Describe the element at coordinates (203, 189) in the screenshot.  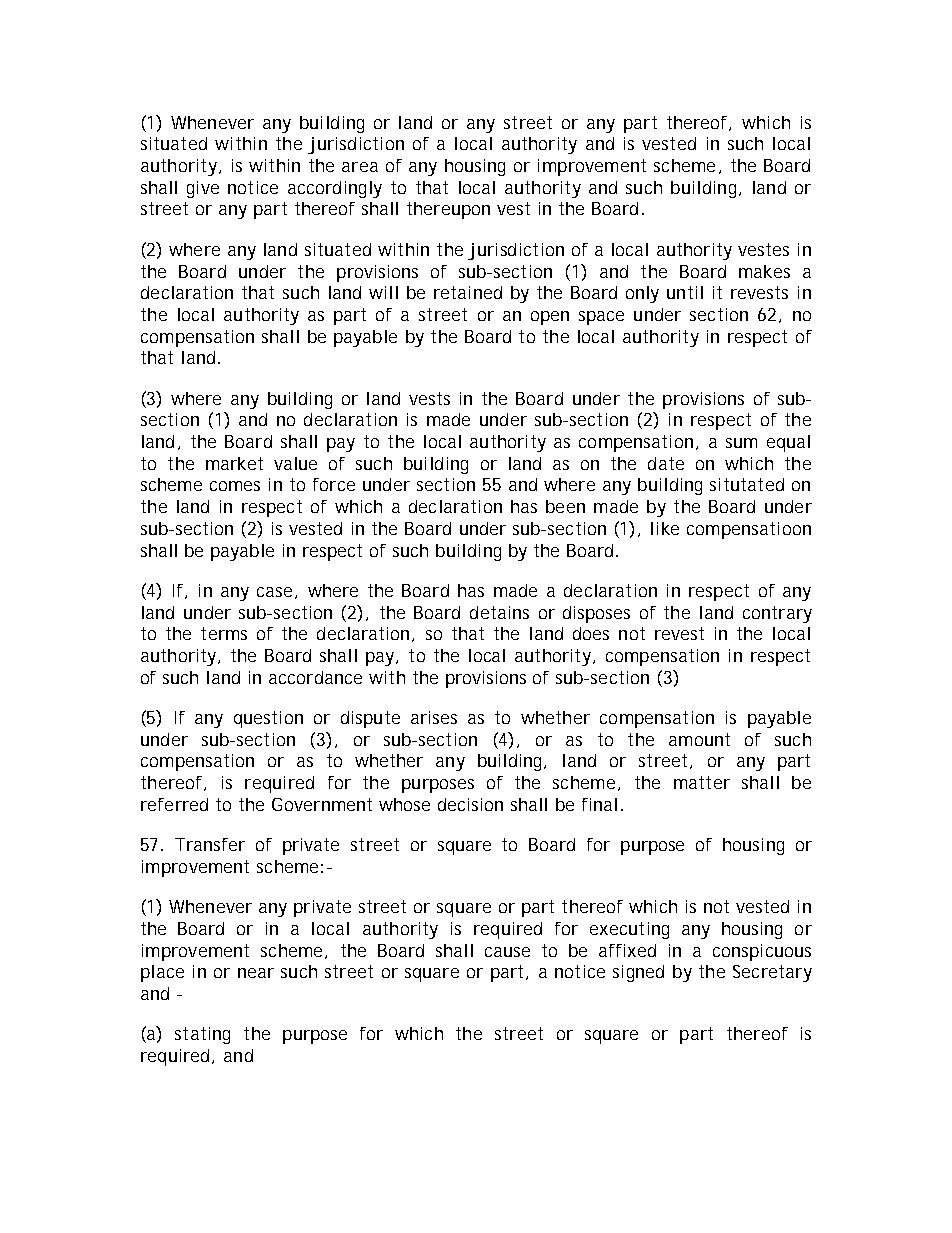
I see `give` at that location.
